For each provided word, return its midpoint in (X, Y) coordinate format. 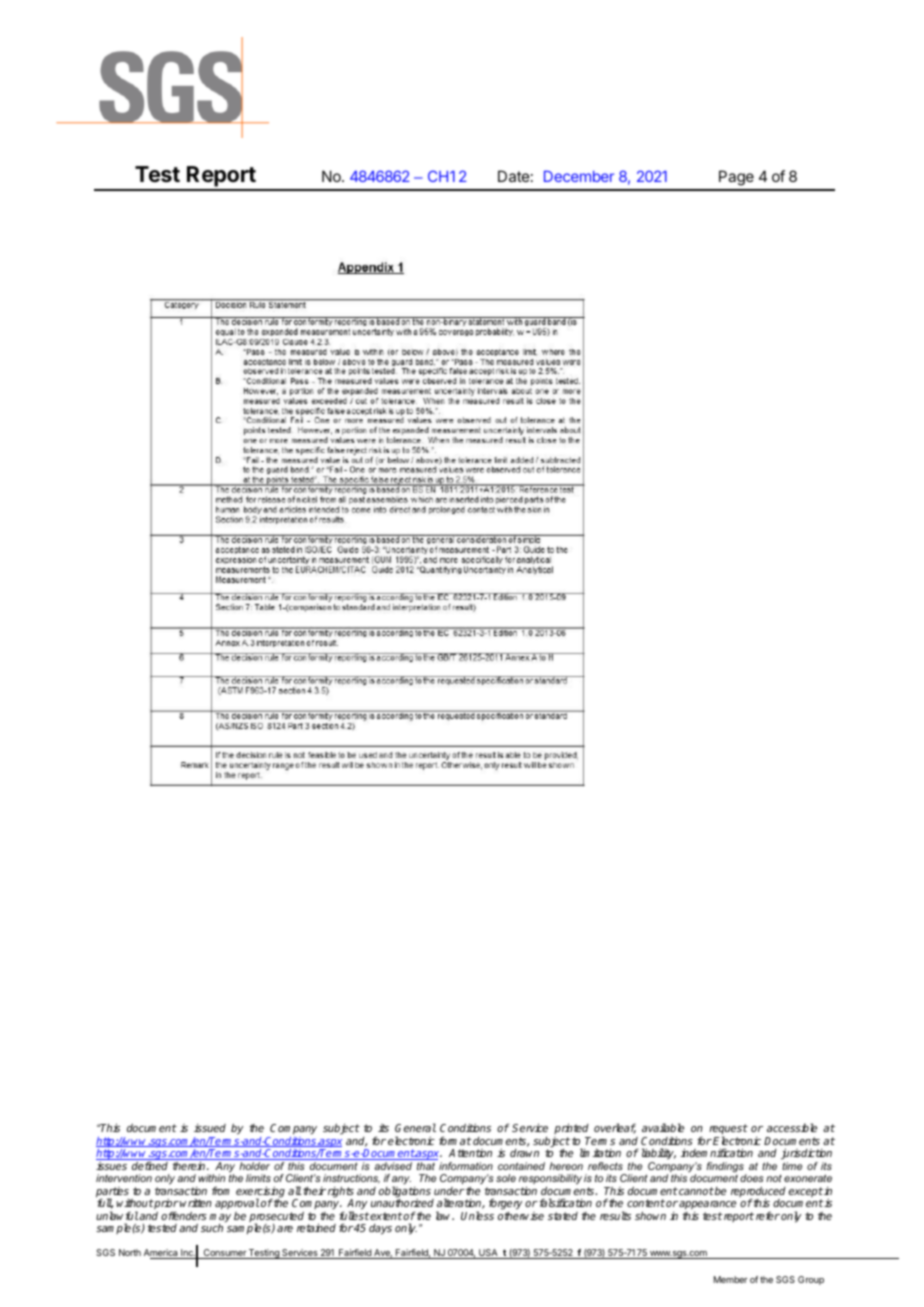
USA (488, 1254)
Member (731, 1279)
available (663, 1127)
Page (736, 178)
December (579, 176)
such (212, 1228)
